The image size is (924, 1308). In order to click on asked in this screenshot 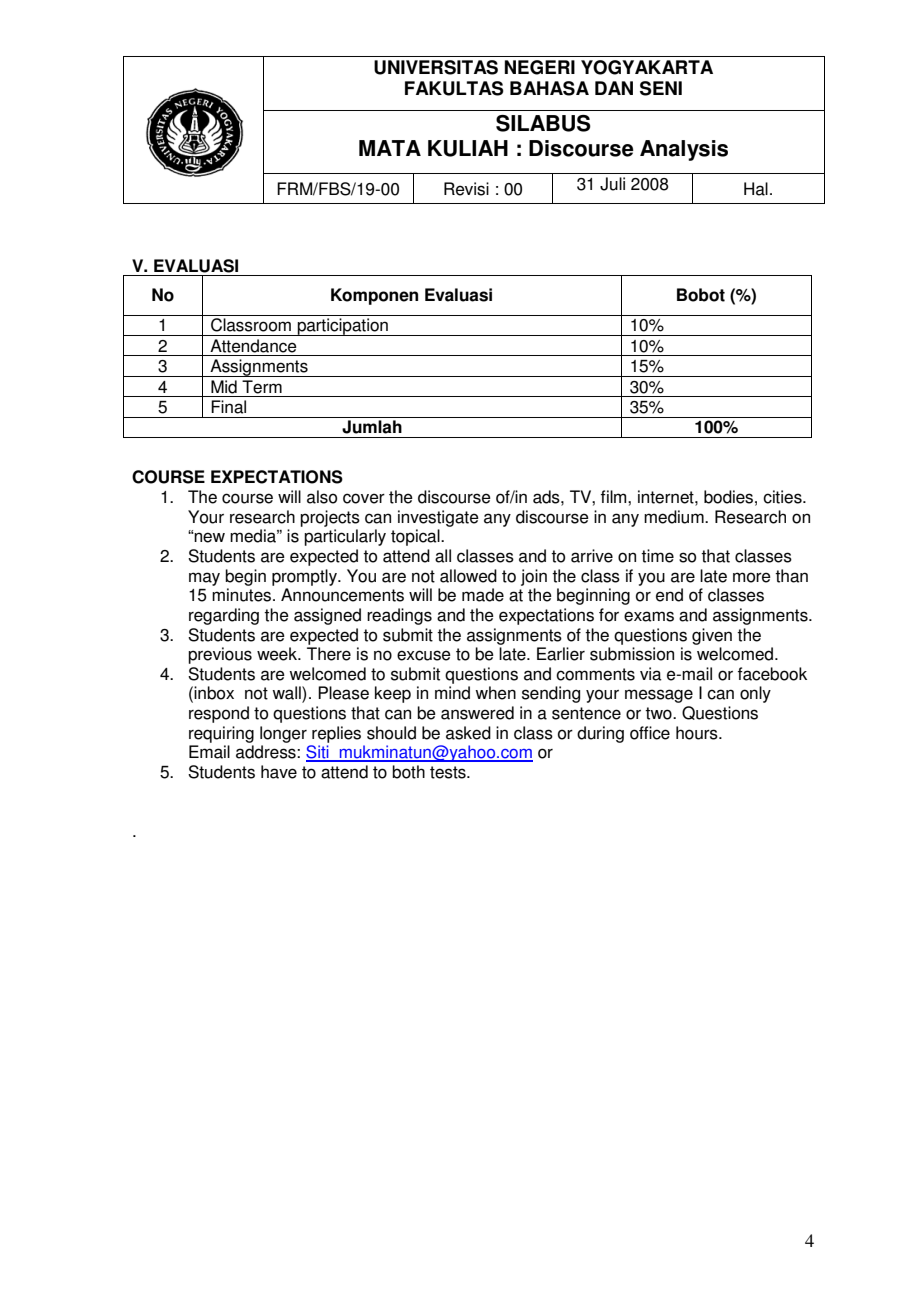, I will do `click(468, 733)`.
